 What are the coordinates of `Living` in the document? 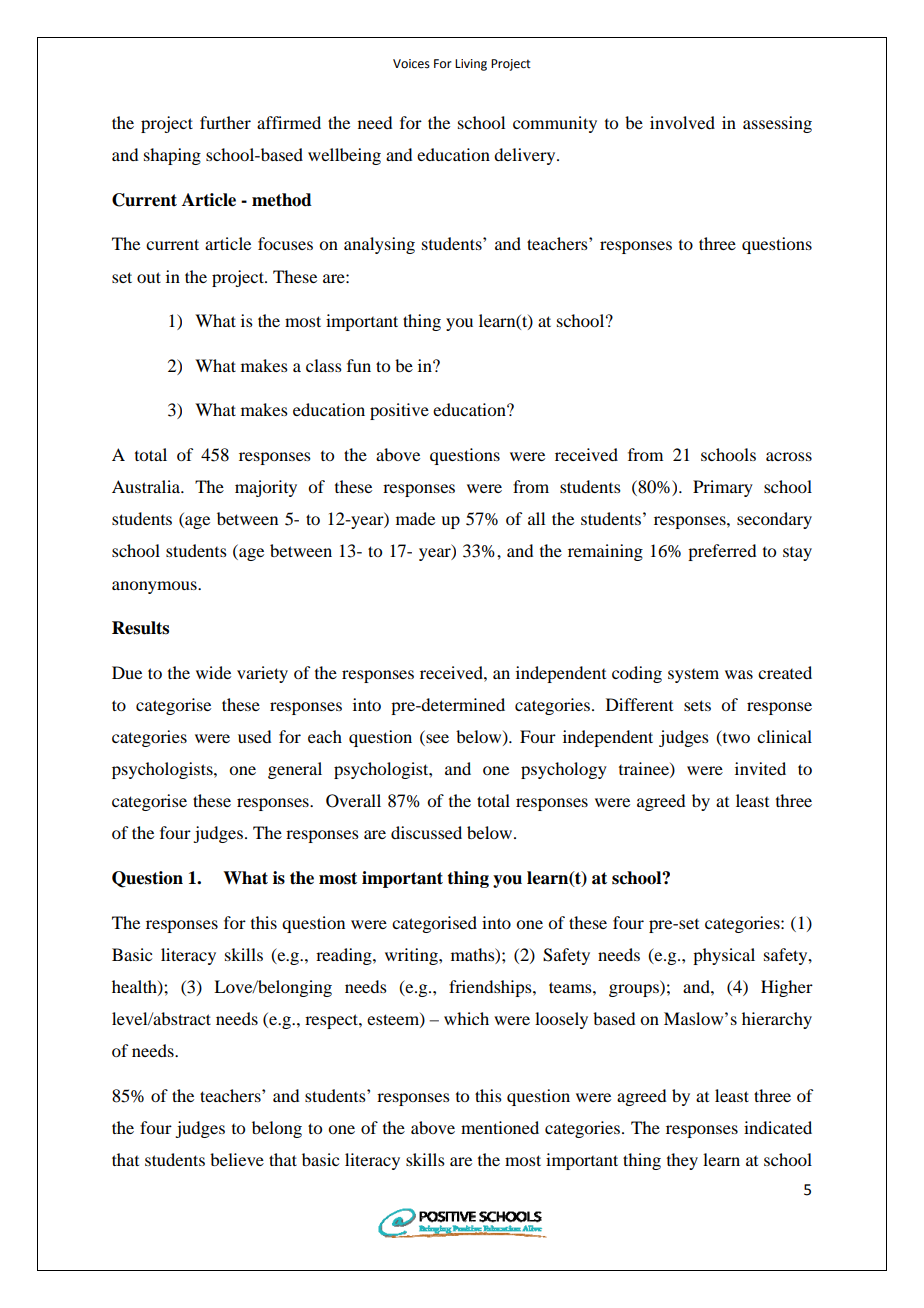 It's located at (471, 65).
